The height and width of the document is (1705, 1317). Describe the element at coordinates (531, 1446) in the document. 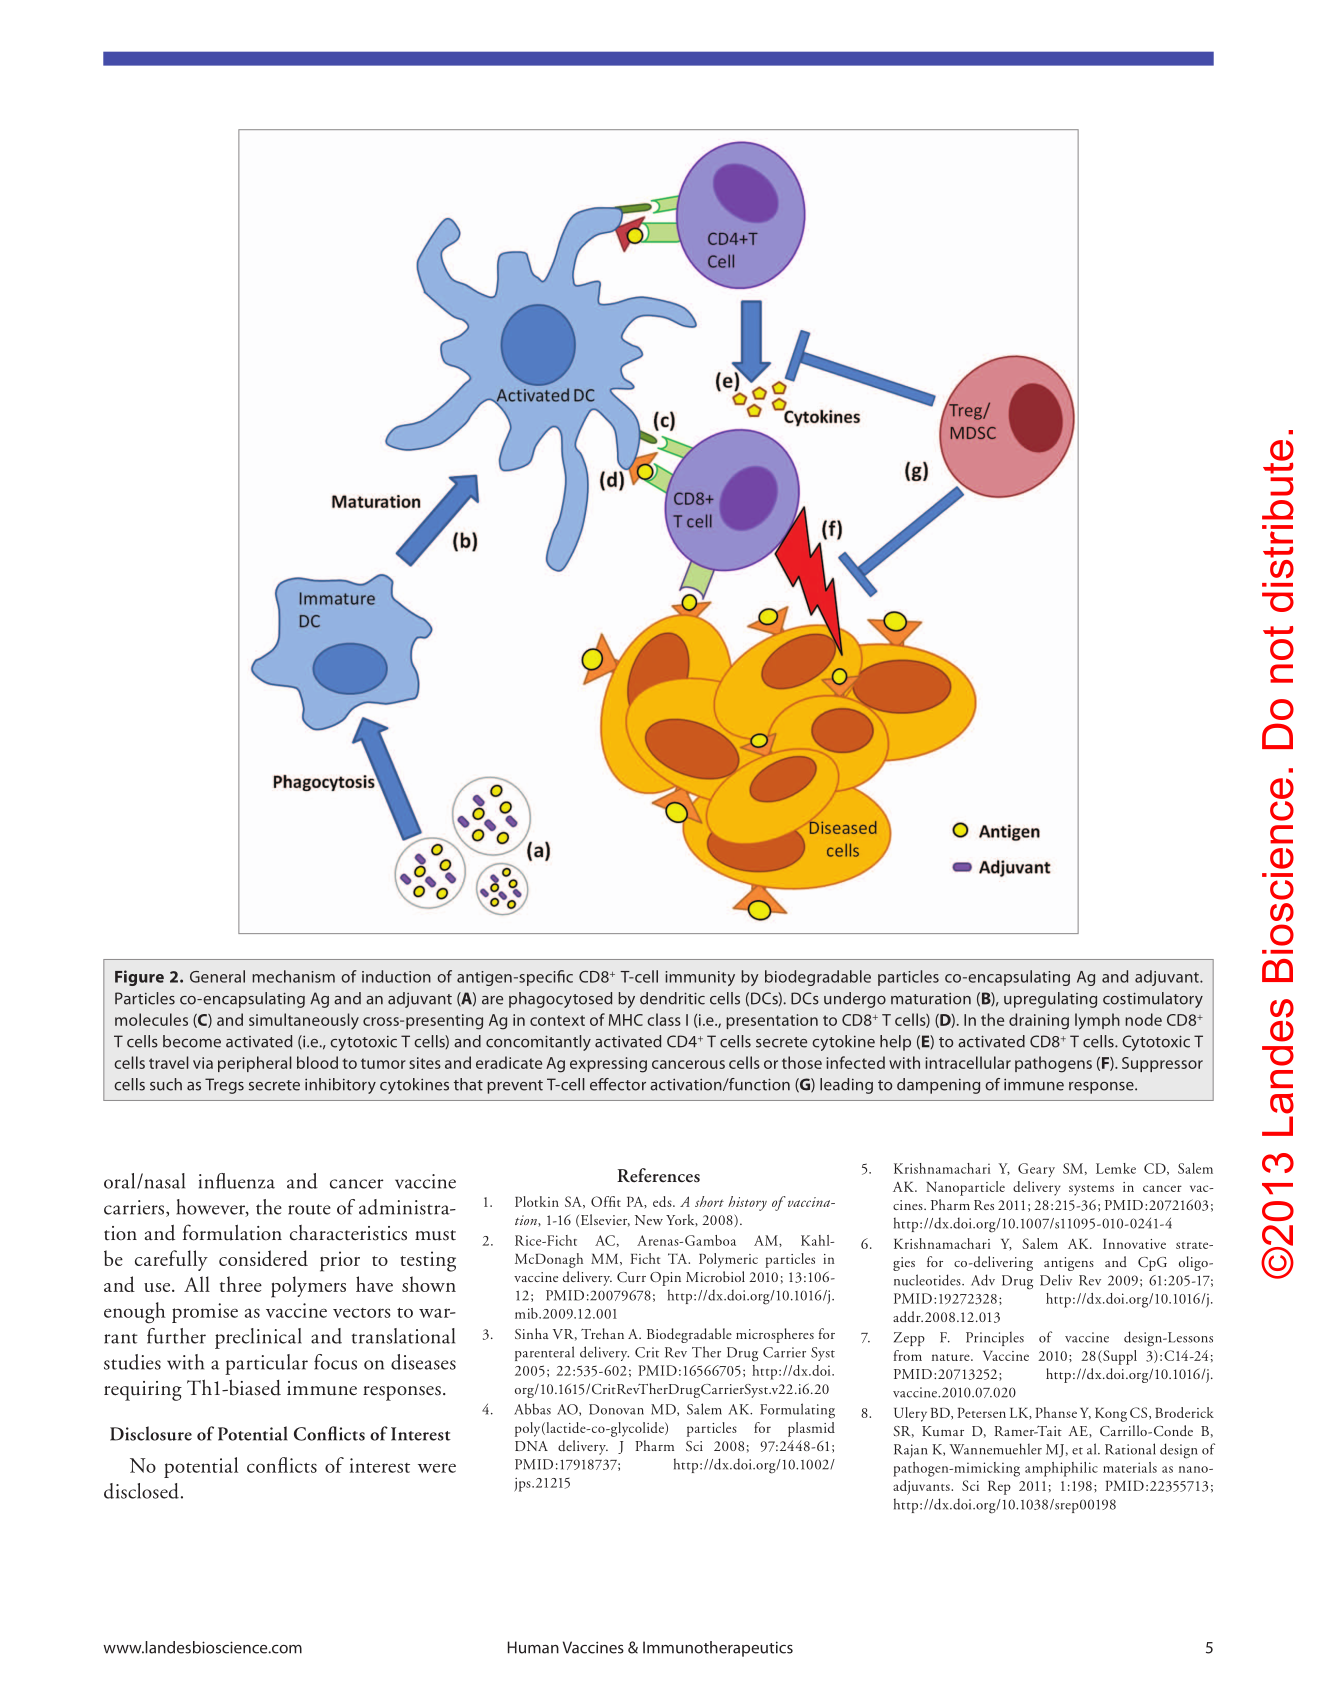

I see `DNA` at that location.
